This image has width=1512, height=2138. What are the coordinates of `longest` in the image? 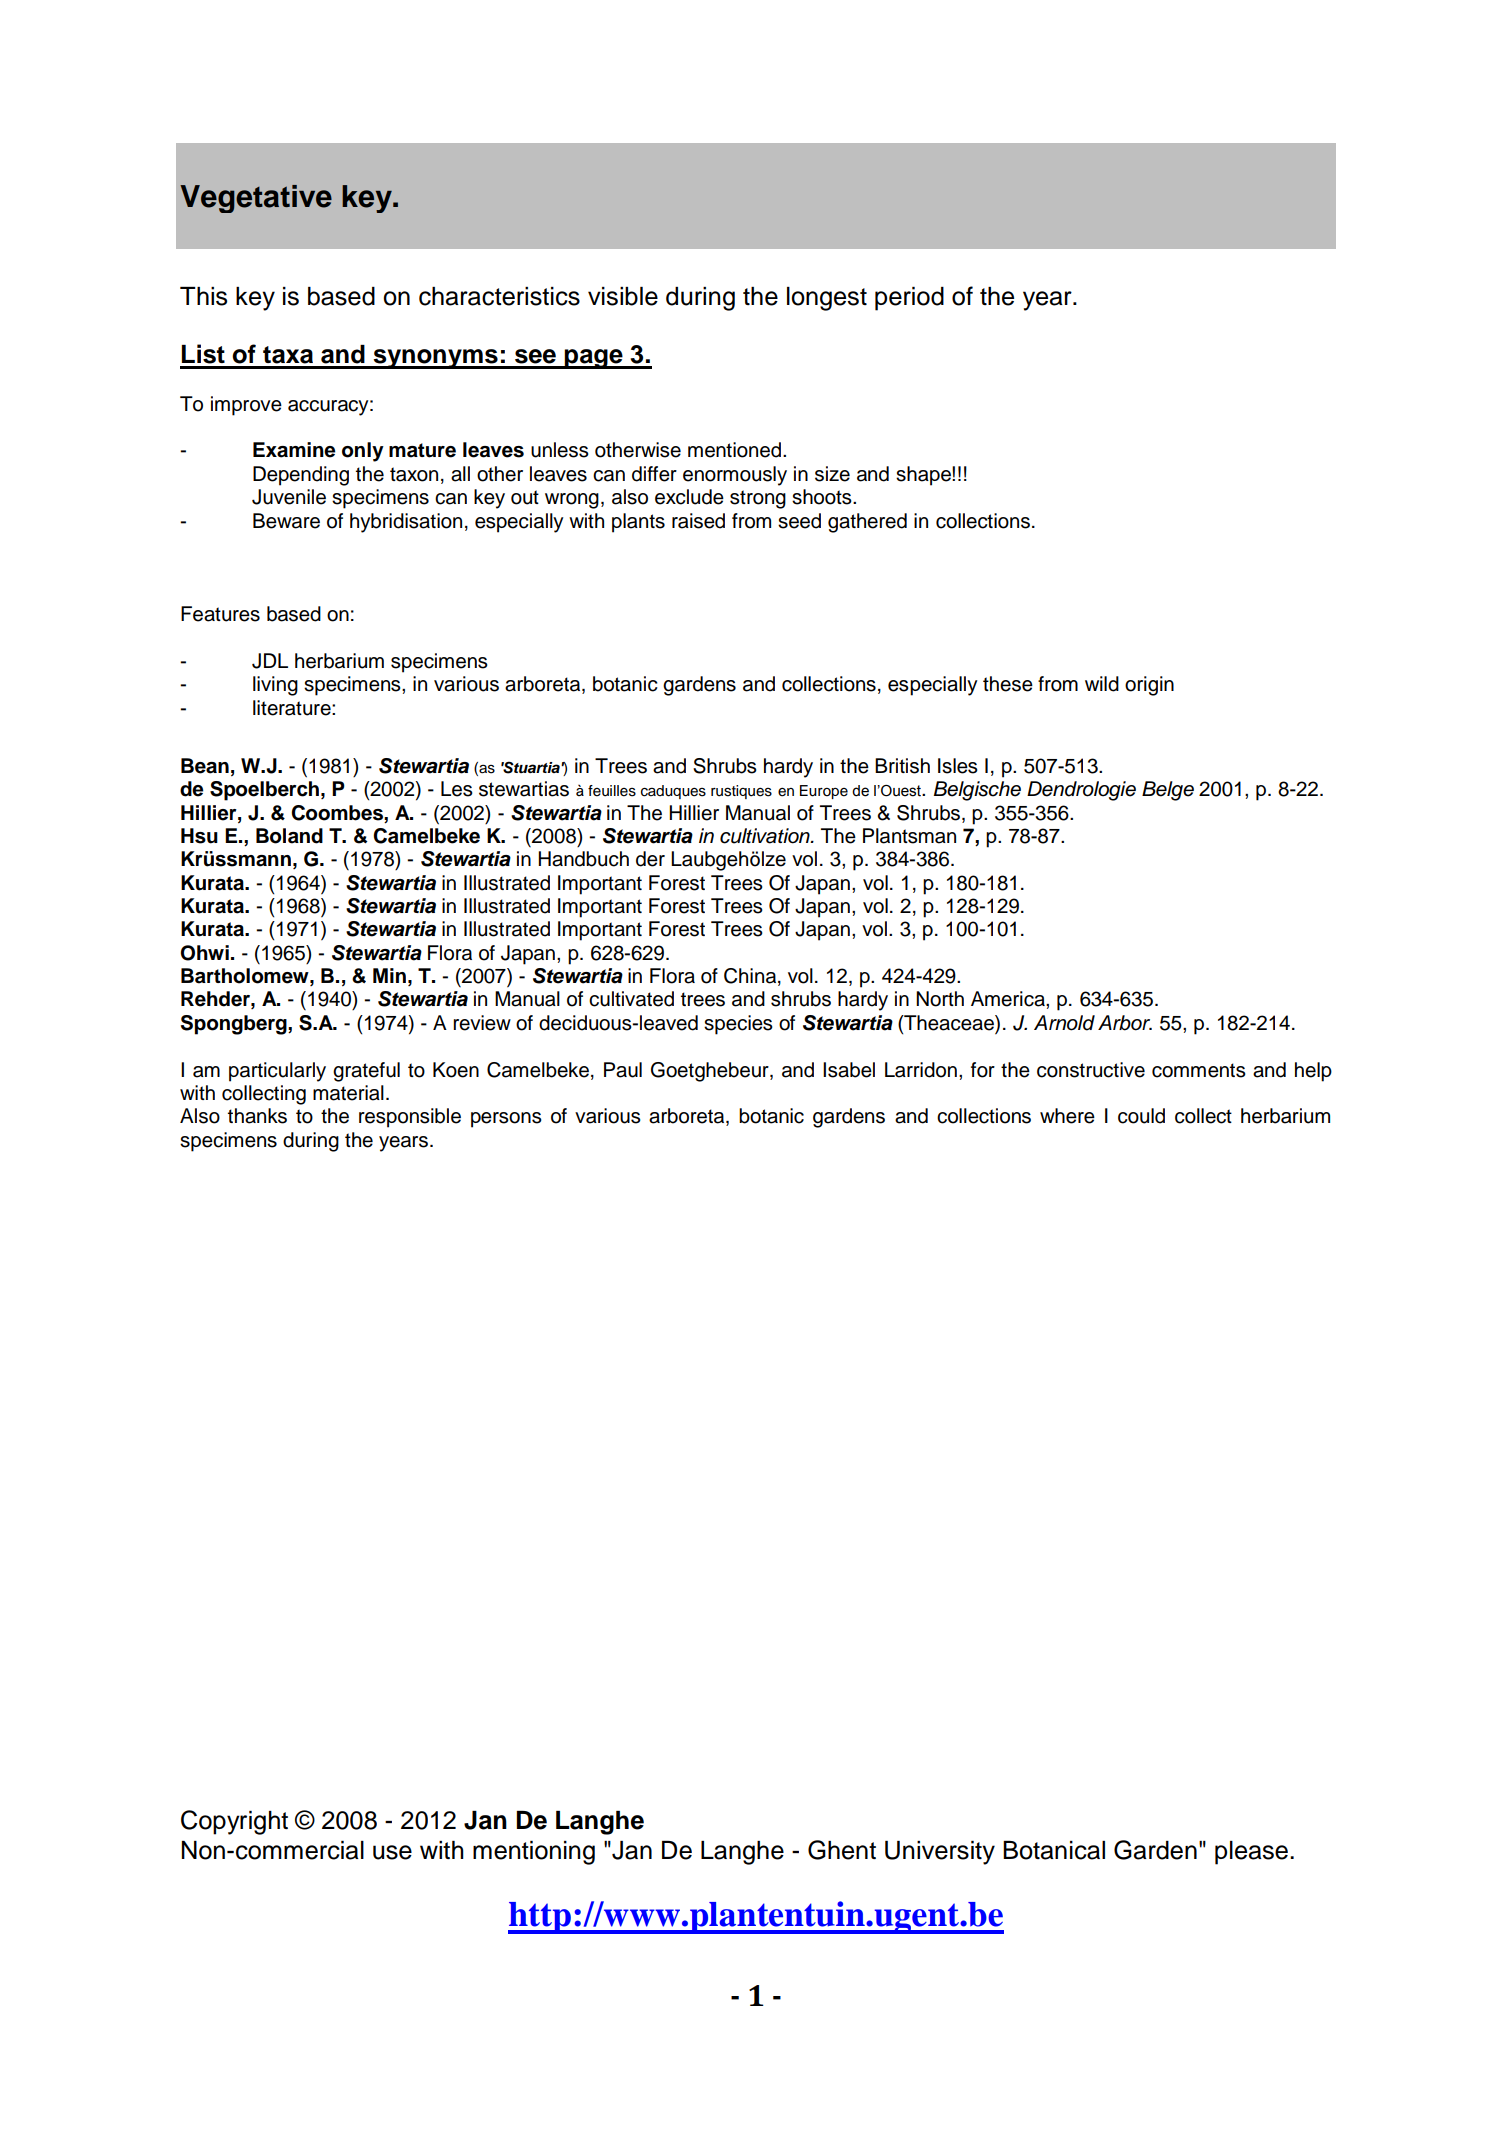 It's located at (827, 299).
